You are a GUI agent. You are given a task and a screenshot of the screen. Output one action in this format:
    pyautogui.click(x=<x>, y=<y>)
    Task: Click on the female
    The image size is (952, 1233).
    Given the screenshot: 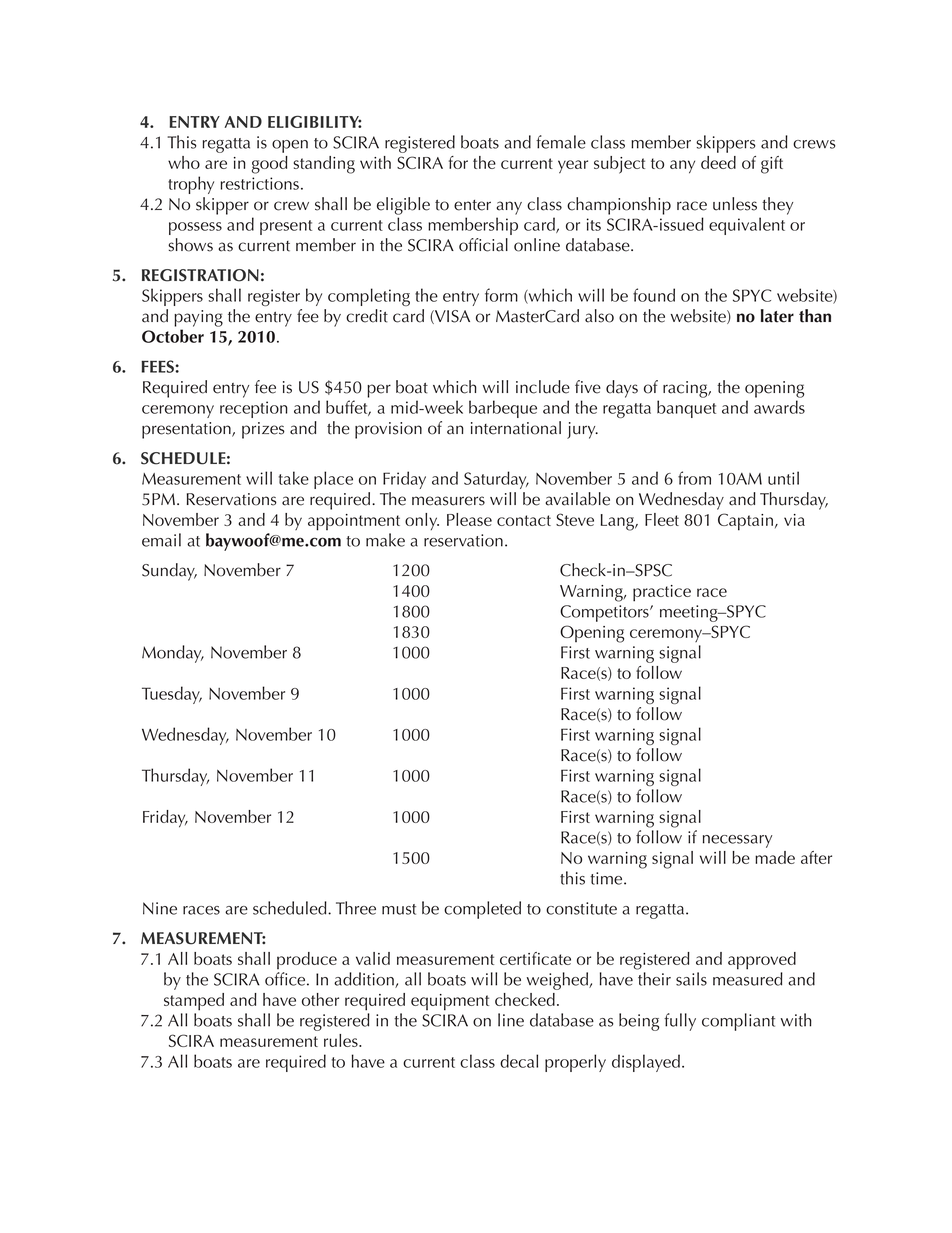 What is the action you would take?
    pyautogui.click(x=561, y=142)
